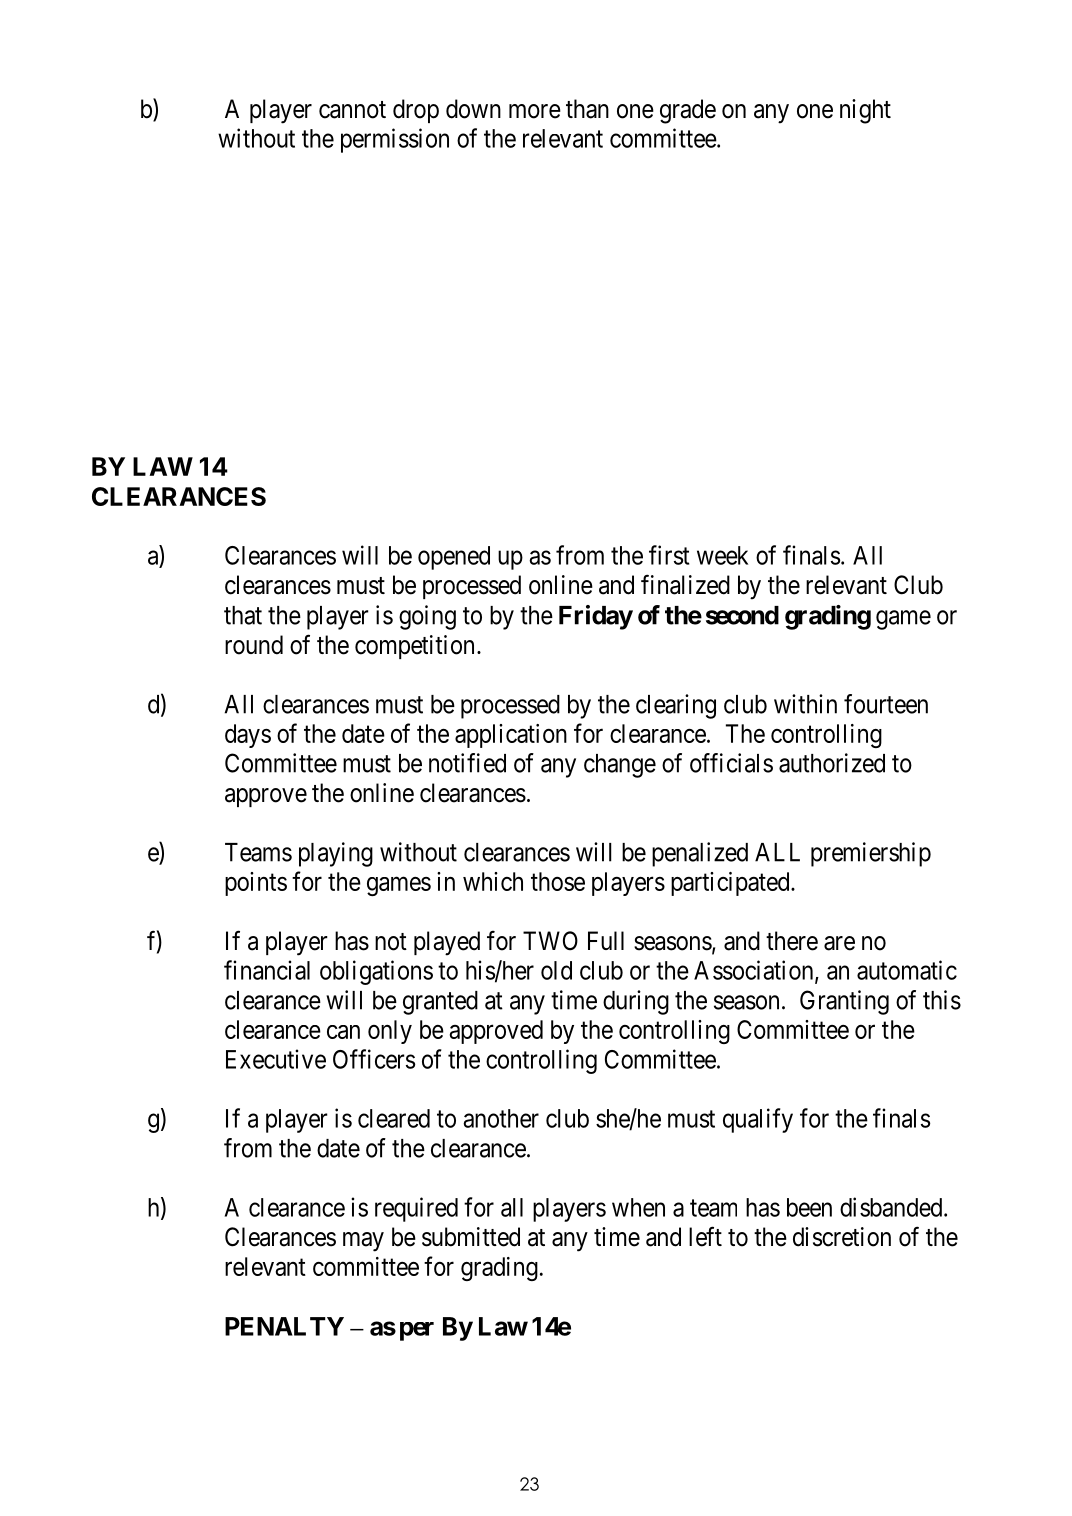 This screenshot has width=1072, height=1516. Describe the element at coordinates (352, 110) in the screenshot. I see `cannot` at that location.
